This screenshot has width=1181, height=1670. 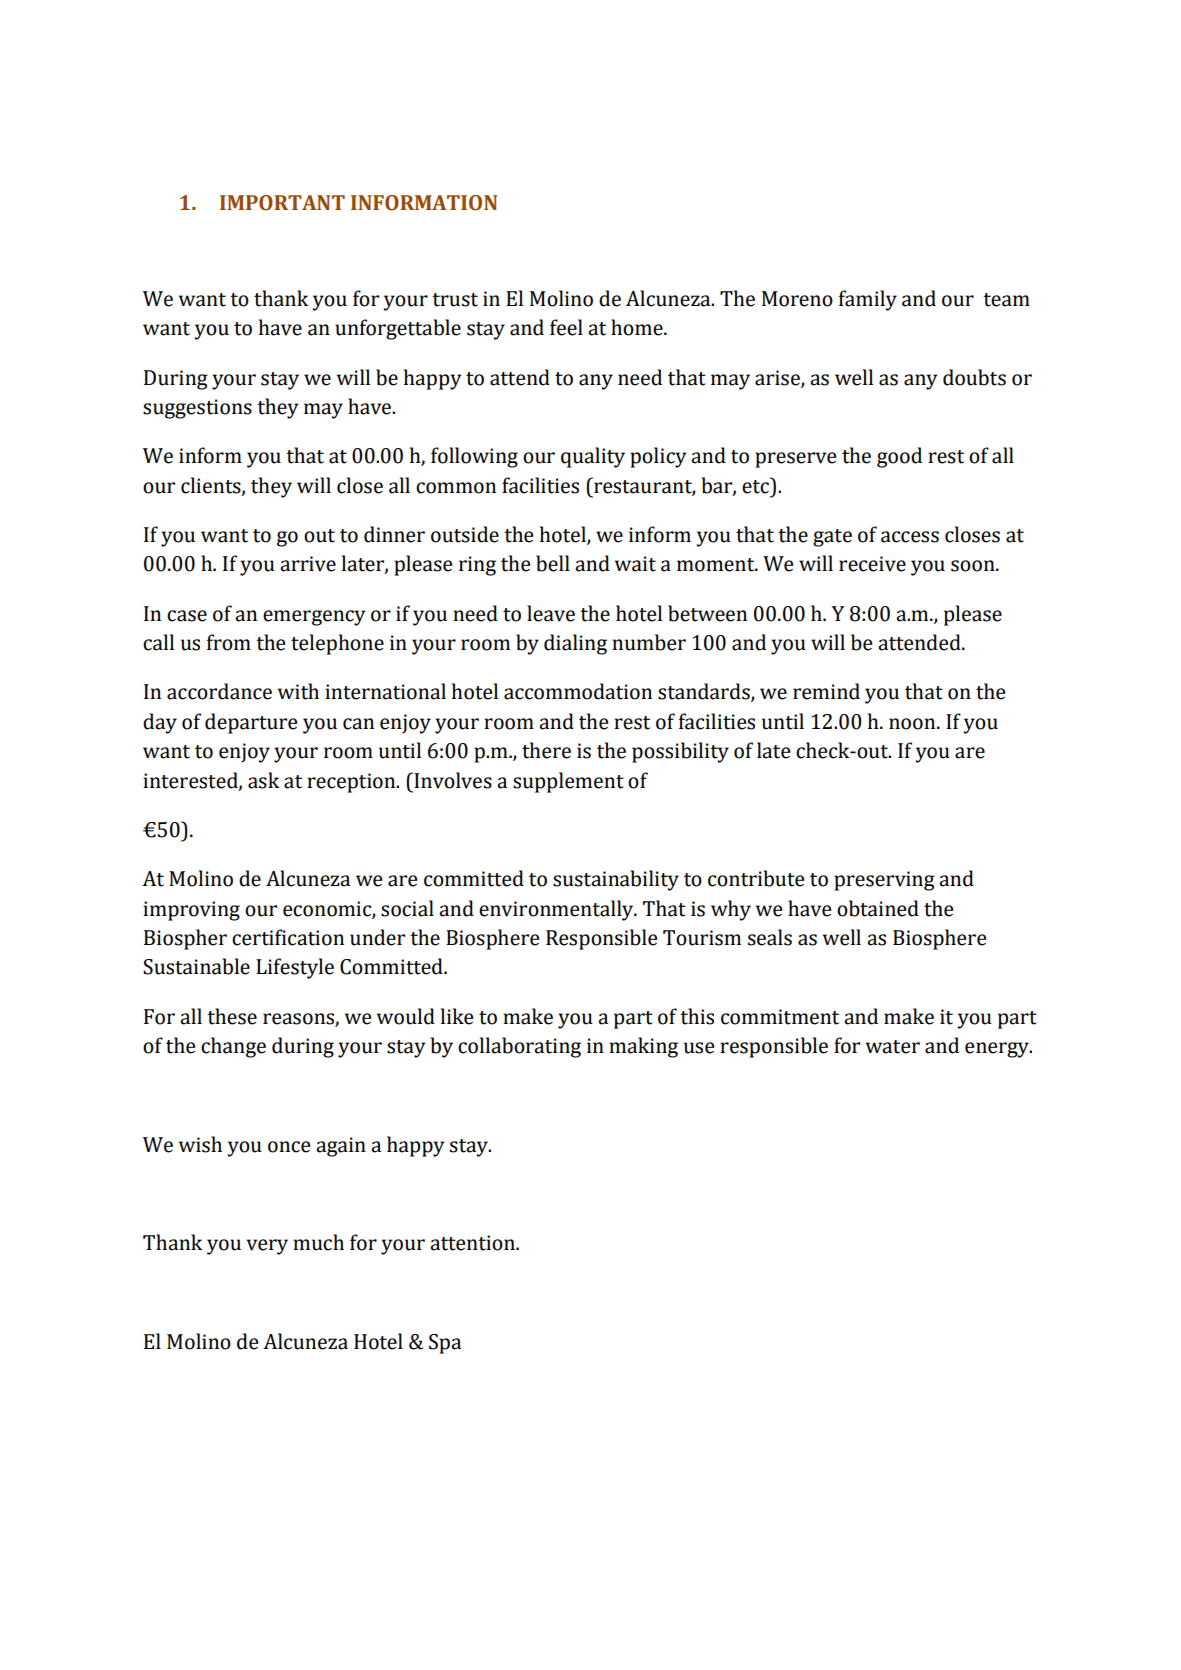 I want to click on quality, so click(x=593, y=457).
